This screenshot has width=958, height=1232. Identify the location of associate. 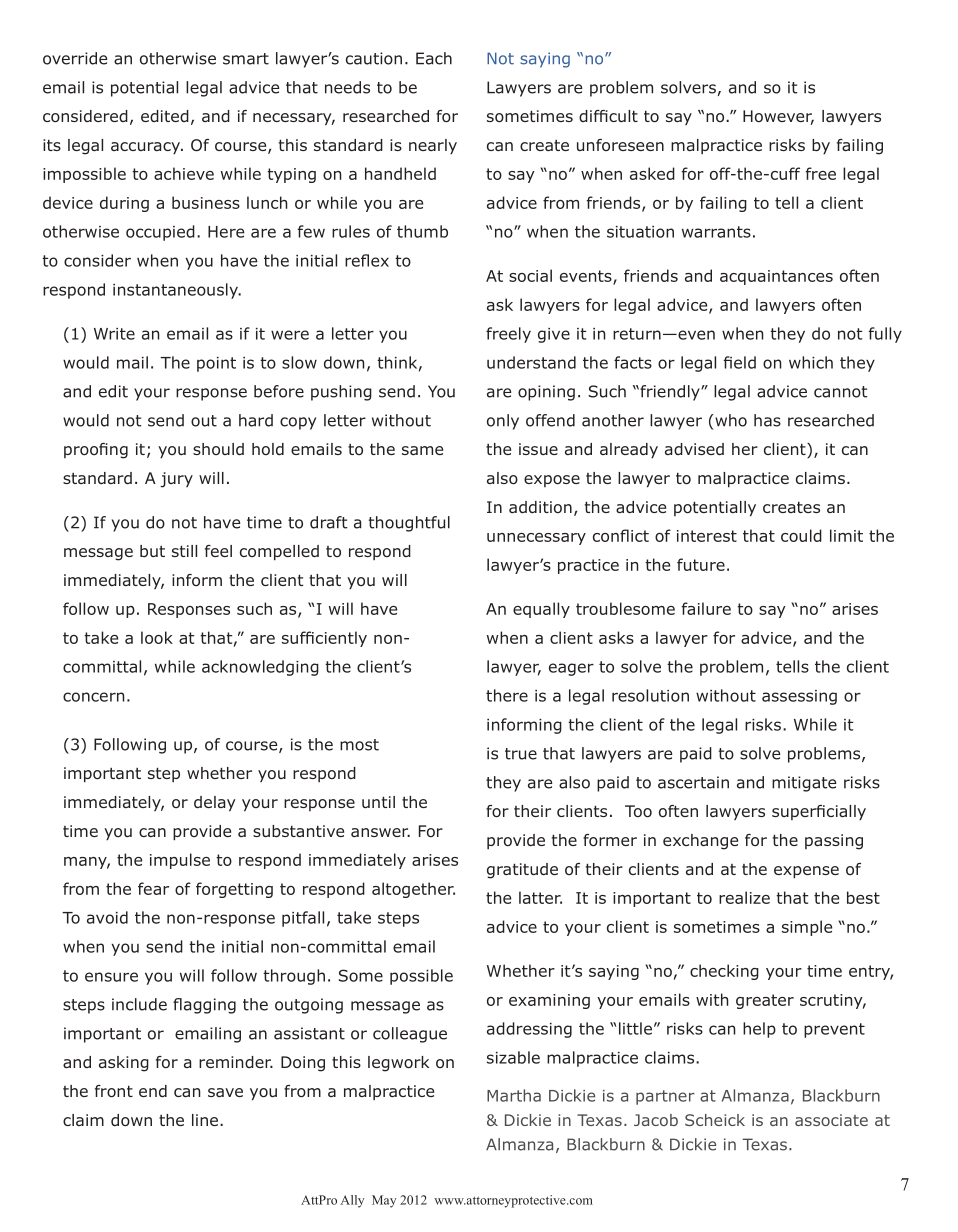
(831, 1120).
